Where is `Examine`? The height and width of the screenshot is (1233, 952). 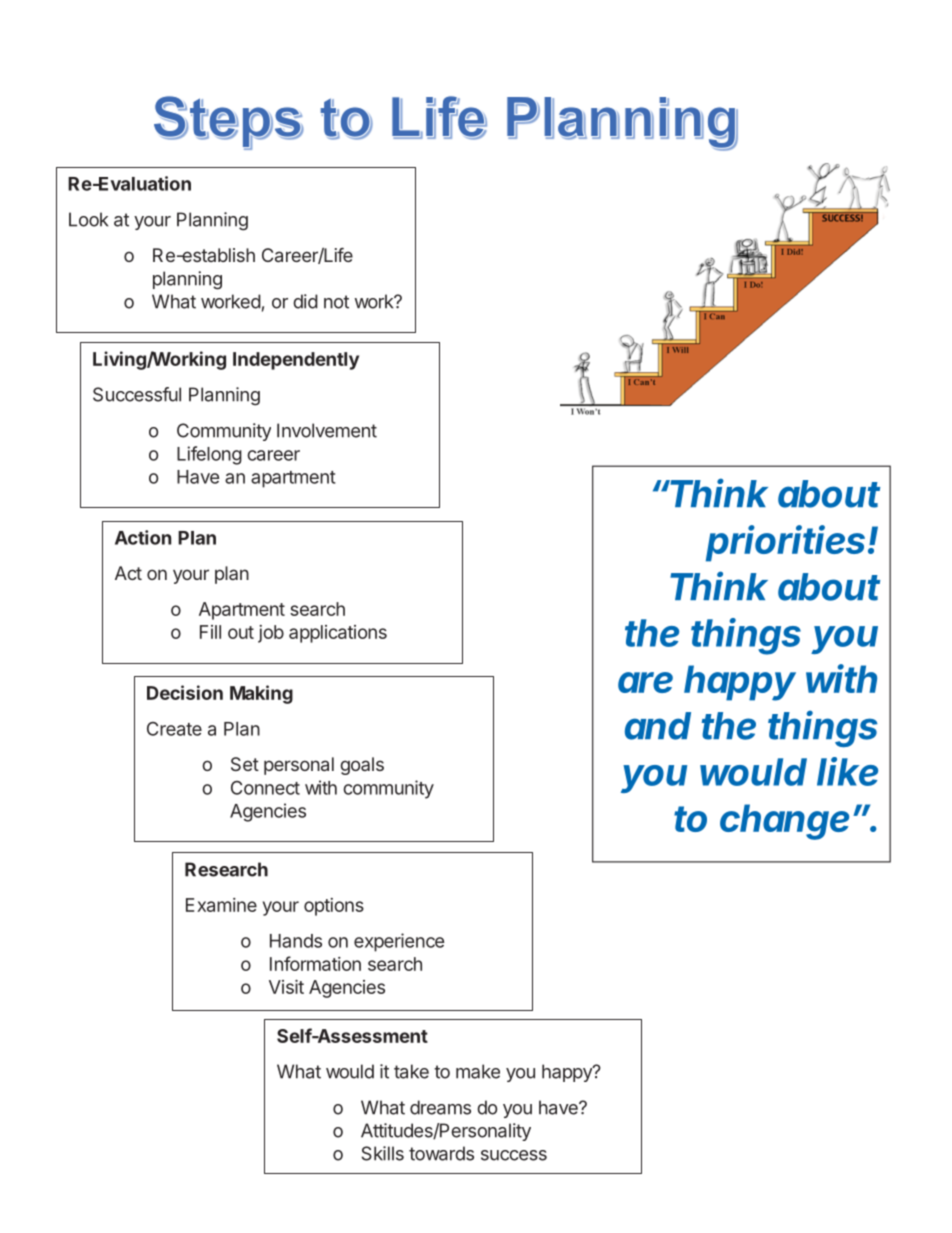 Examine is located at coordinates (221, 905).
